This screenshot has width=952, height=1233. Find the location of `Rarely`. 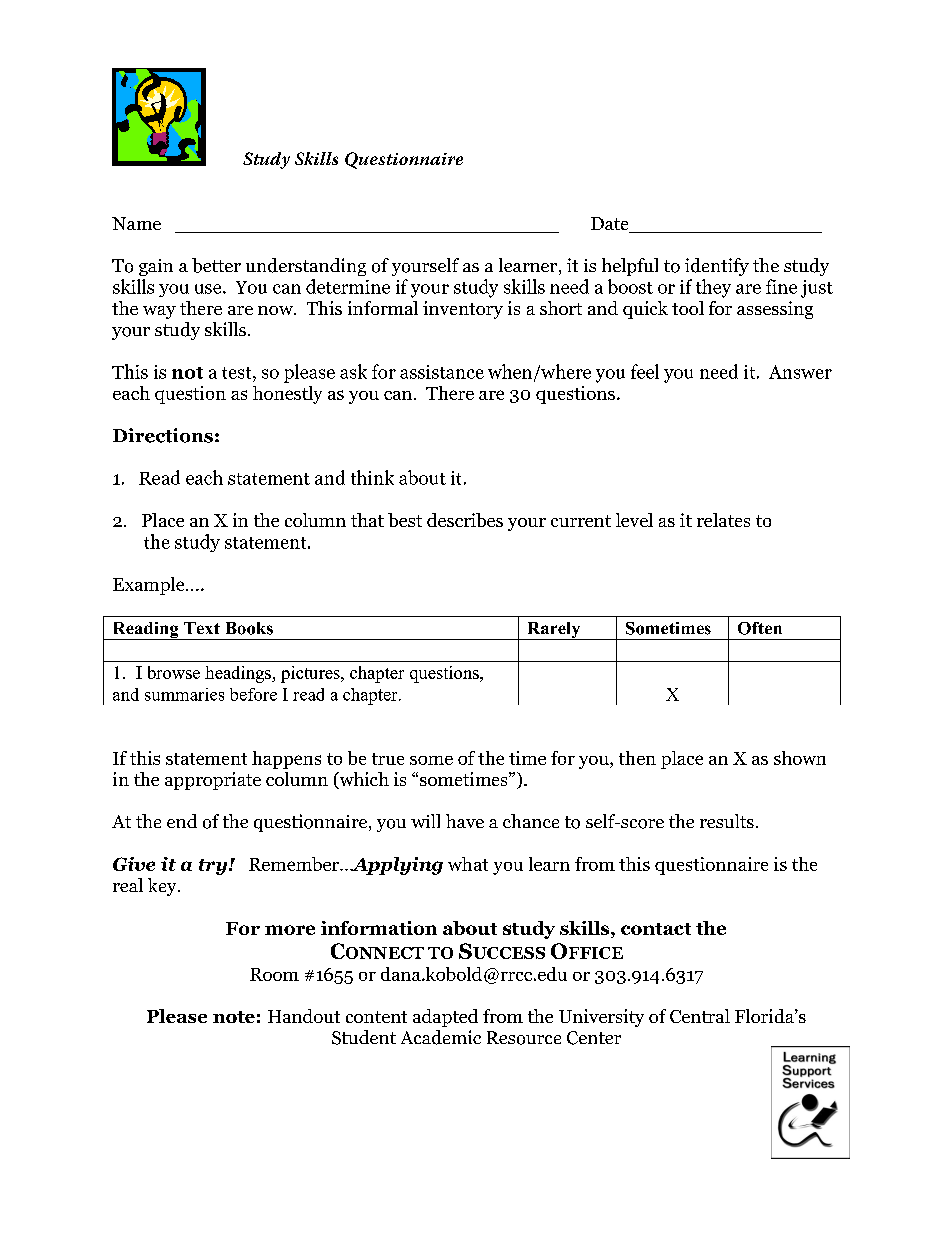

Rarely is located at coordinates (554, 631).
